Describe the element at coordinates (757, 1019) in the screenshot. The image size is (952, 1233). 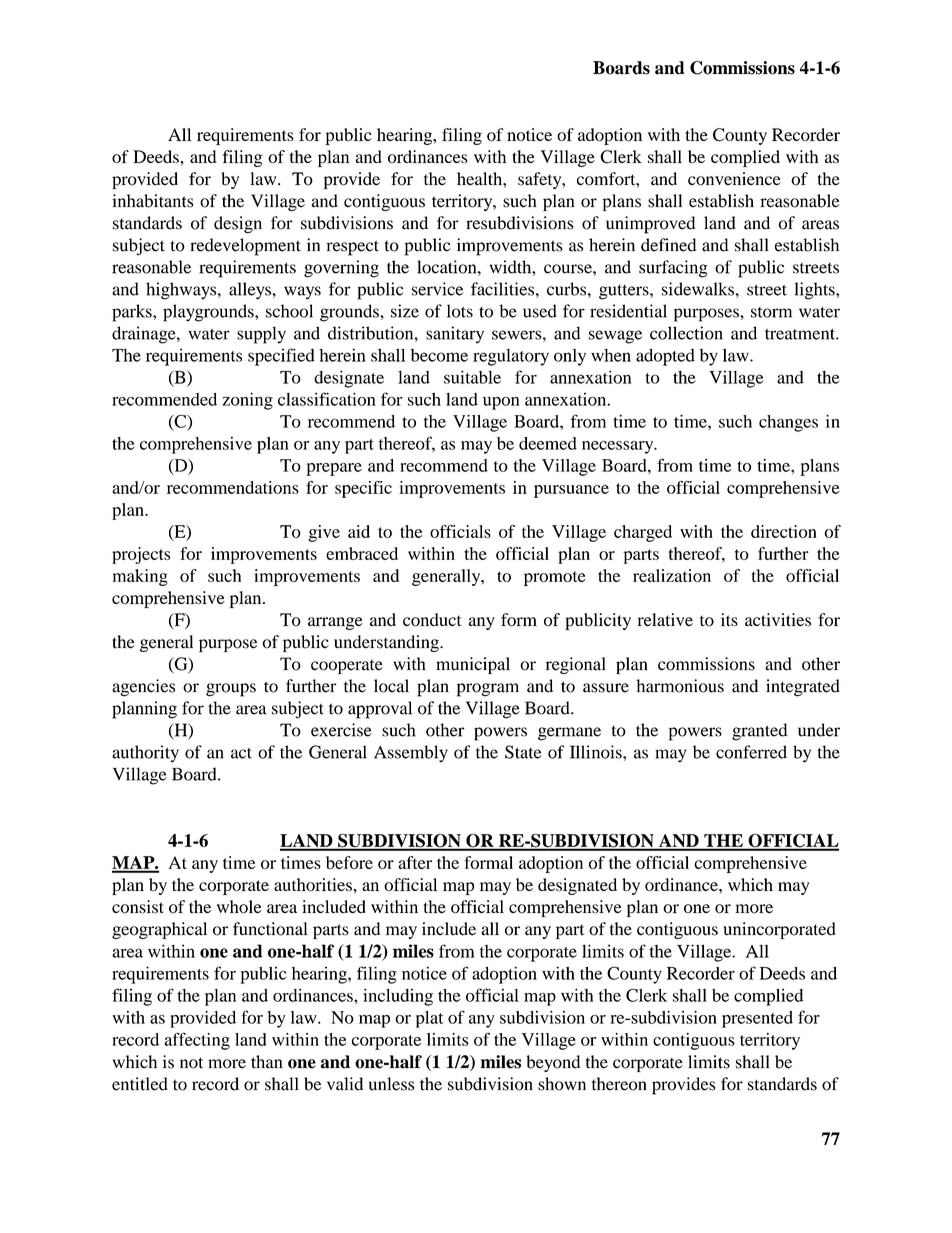
I see `presented` at that location.
